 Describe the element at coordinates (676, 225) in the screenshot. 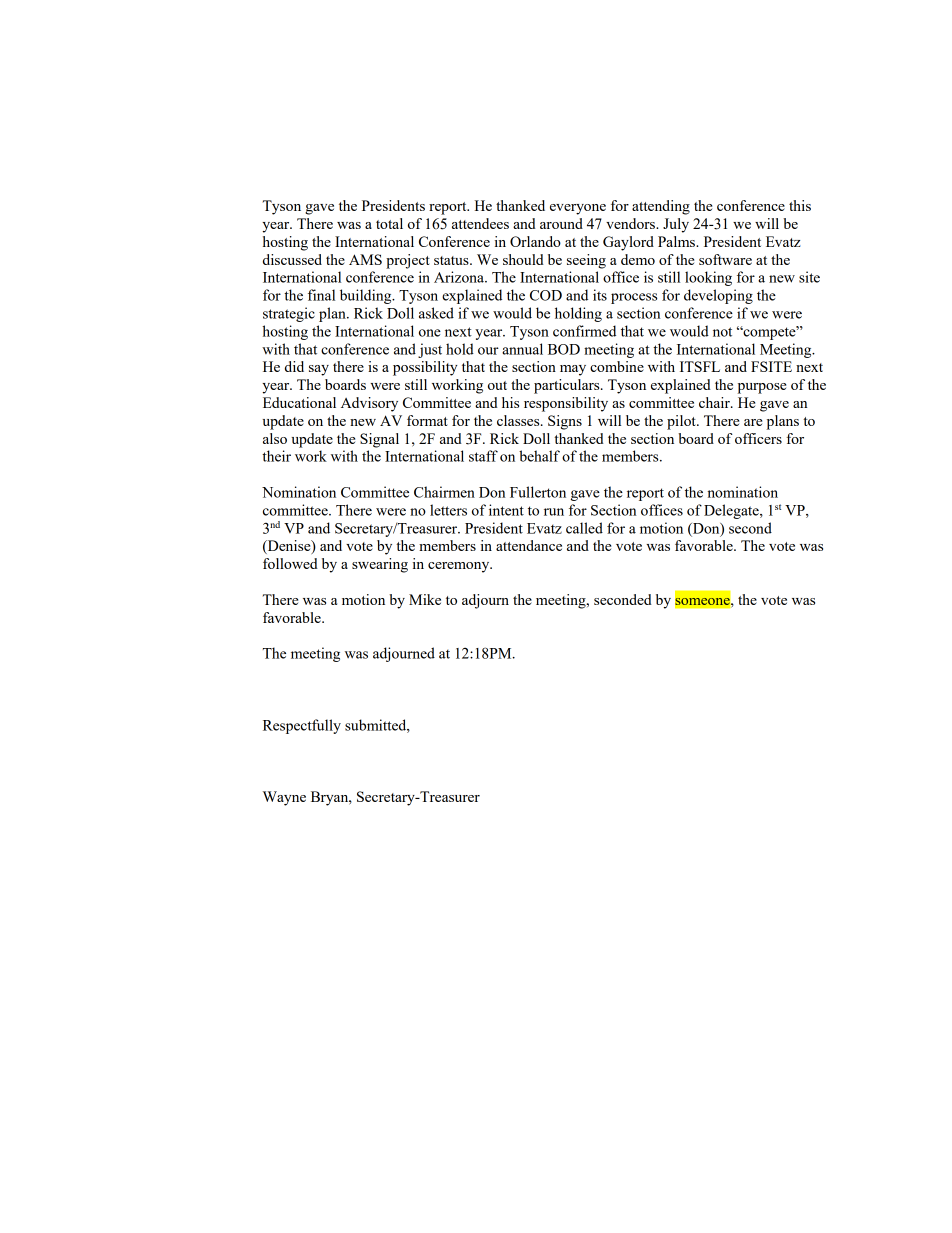

I see `July` at that location.
